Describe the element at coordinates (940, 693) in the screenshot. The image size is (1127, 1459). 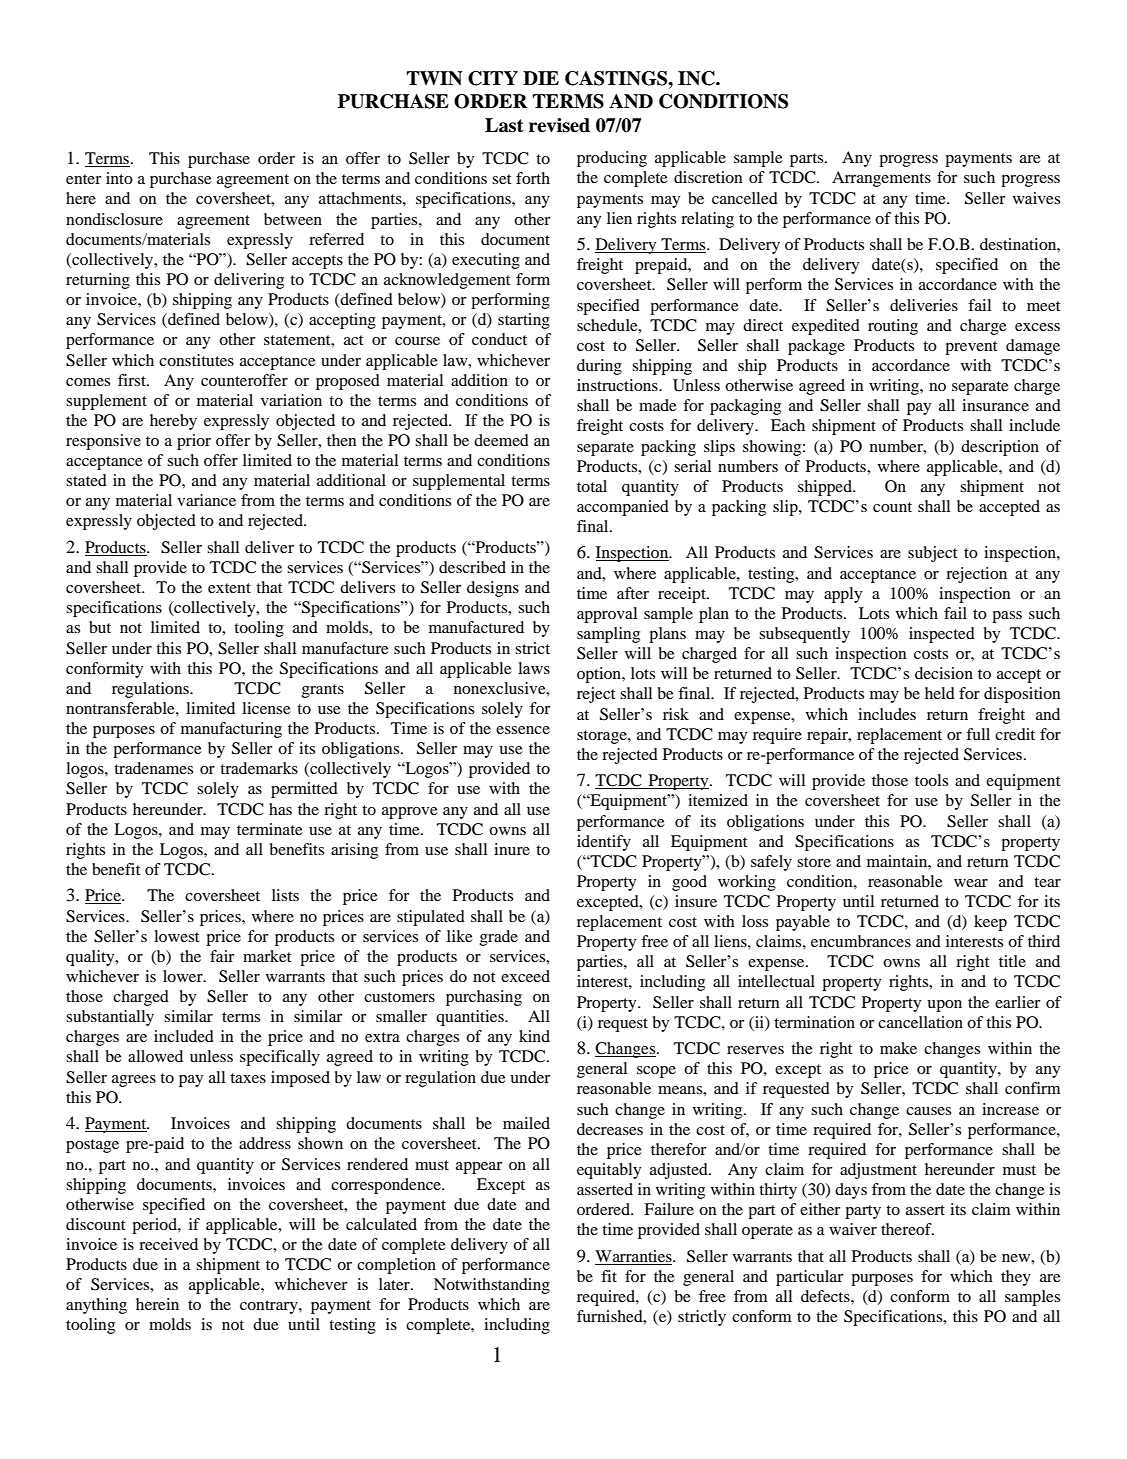
I see `held` at that location.
